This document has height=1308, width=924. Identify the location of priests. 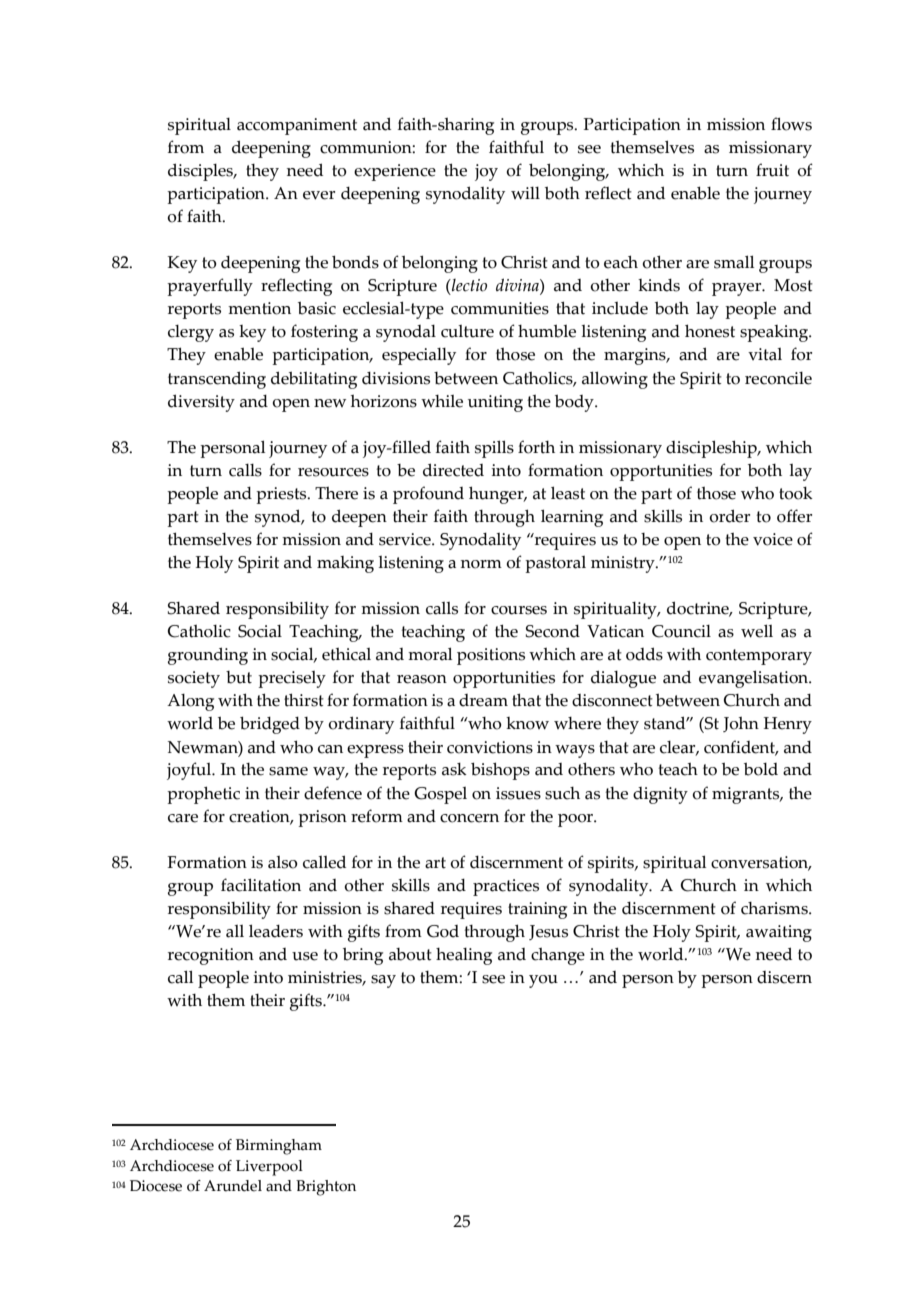
(282, 495).
